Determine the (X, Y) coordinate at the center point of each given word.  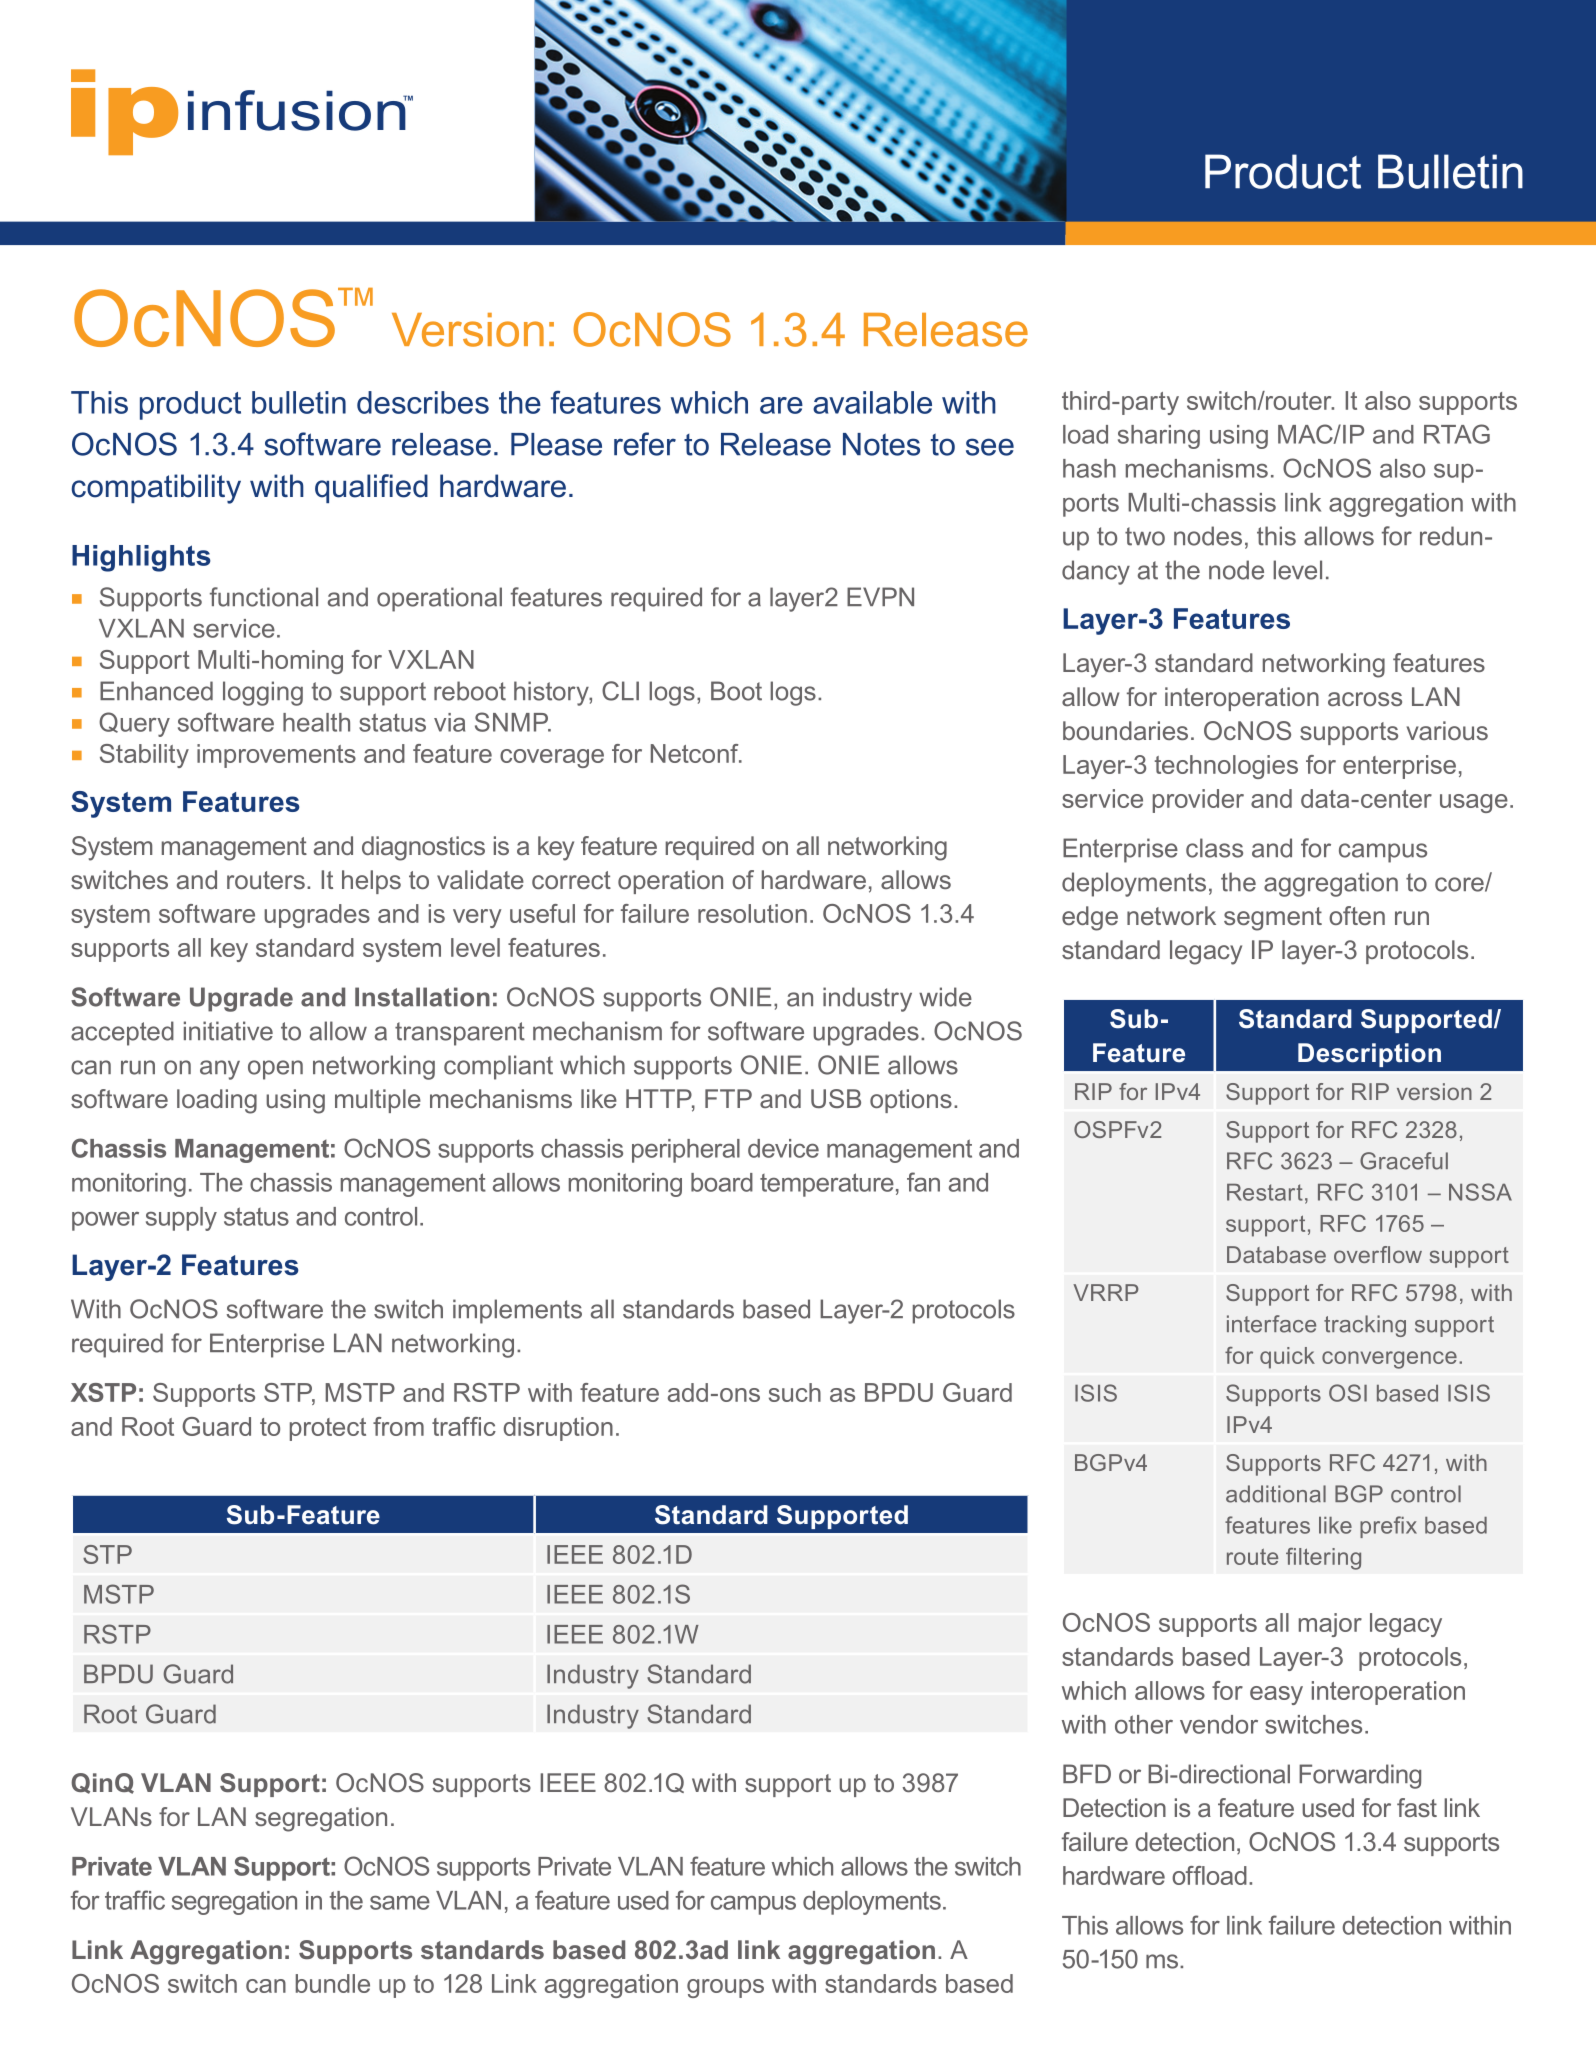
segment (1273, 919)
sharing (1159, 437)
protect (328, 1429)
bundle (333, 1983)
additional (1276, 1494)
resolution (752, 913)
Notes (881, 444)
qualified (371, 488)
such (795, 1392)
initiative (228, 1031)
